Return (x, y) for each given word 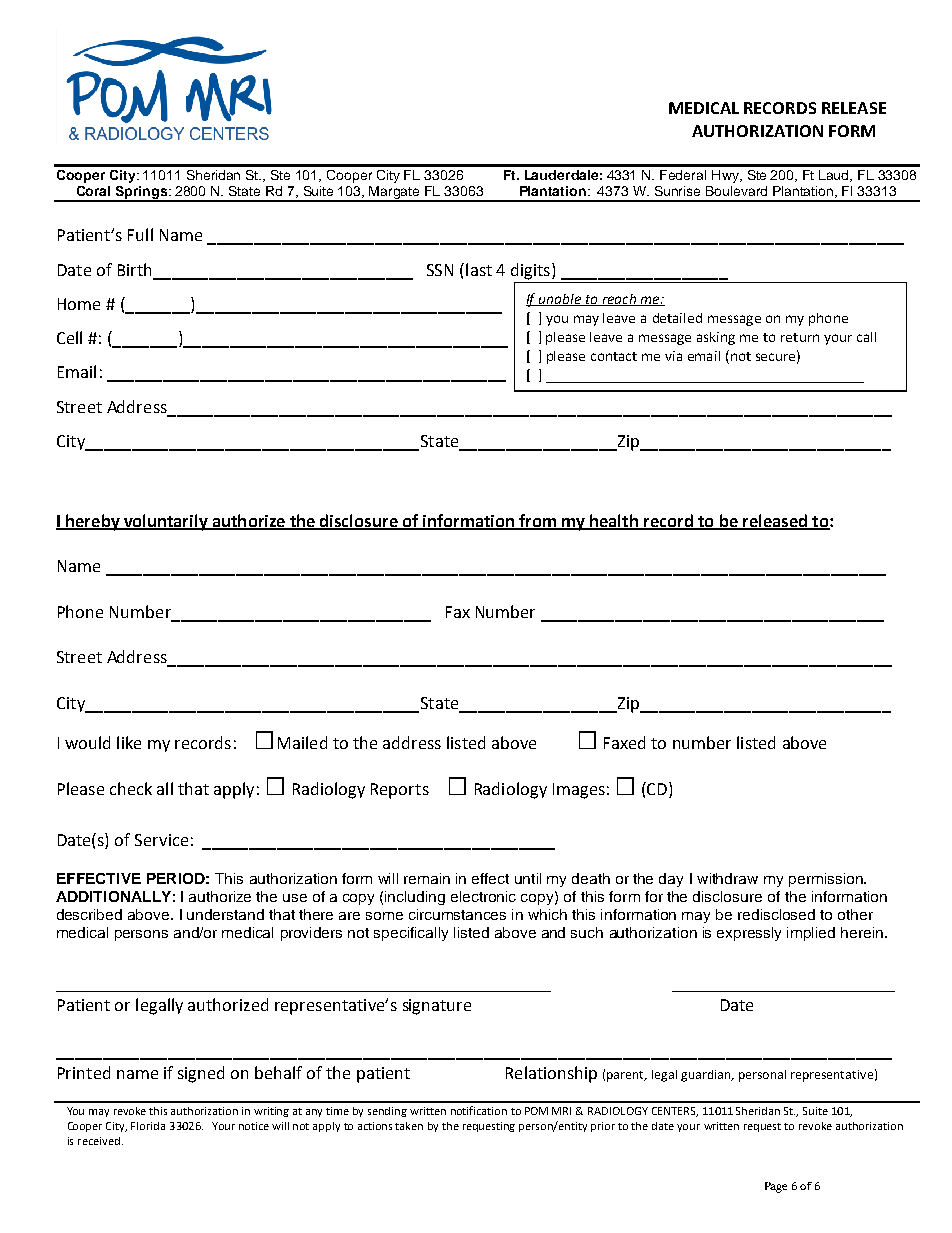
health (614, 521)
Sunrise (677, 191)
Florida (148, 1126)
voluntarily (166, 522)
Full (140, 234)
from (537, 521)
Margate (395, 194)
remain (427, 878)
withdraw (727, 878)
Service (161, 840)
